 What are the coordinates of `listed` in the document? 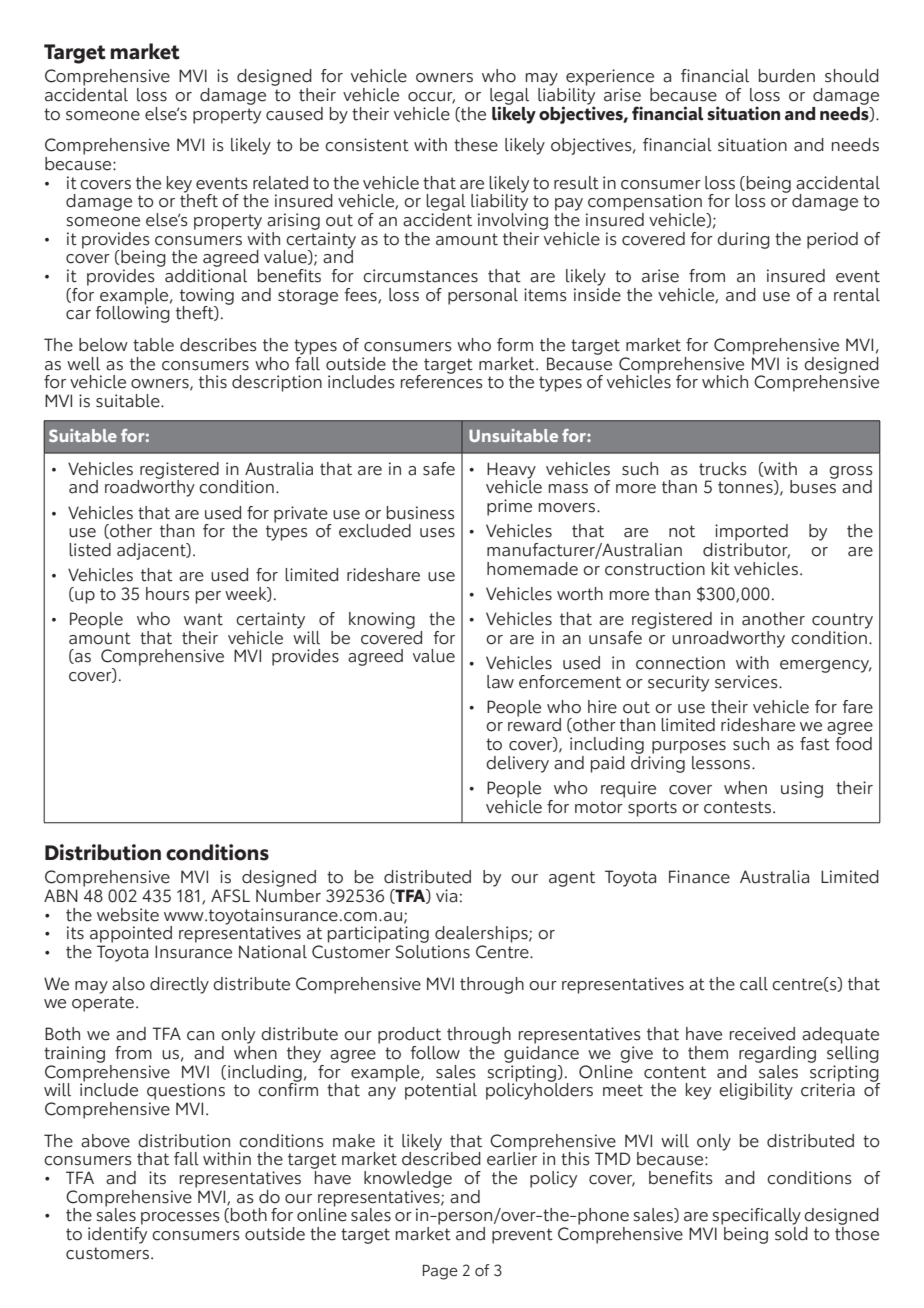 It's located at (90, 550).
